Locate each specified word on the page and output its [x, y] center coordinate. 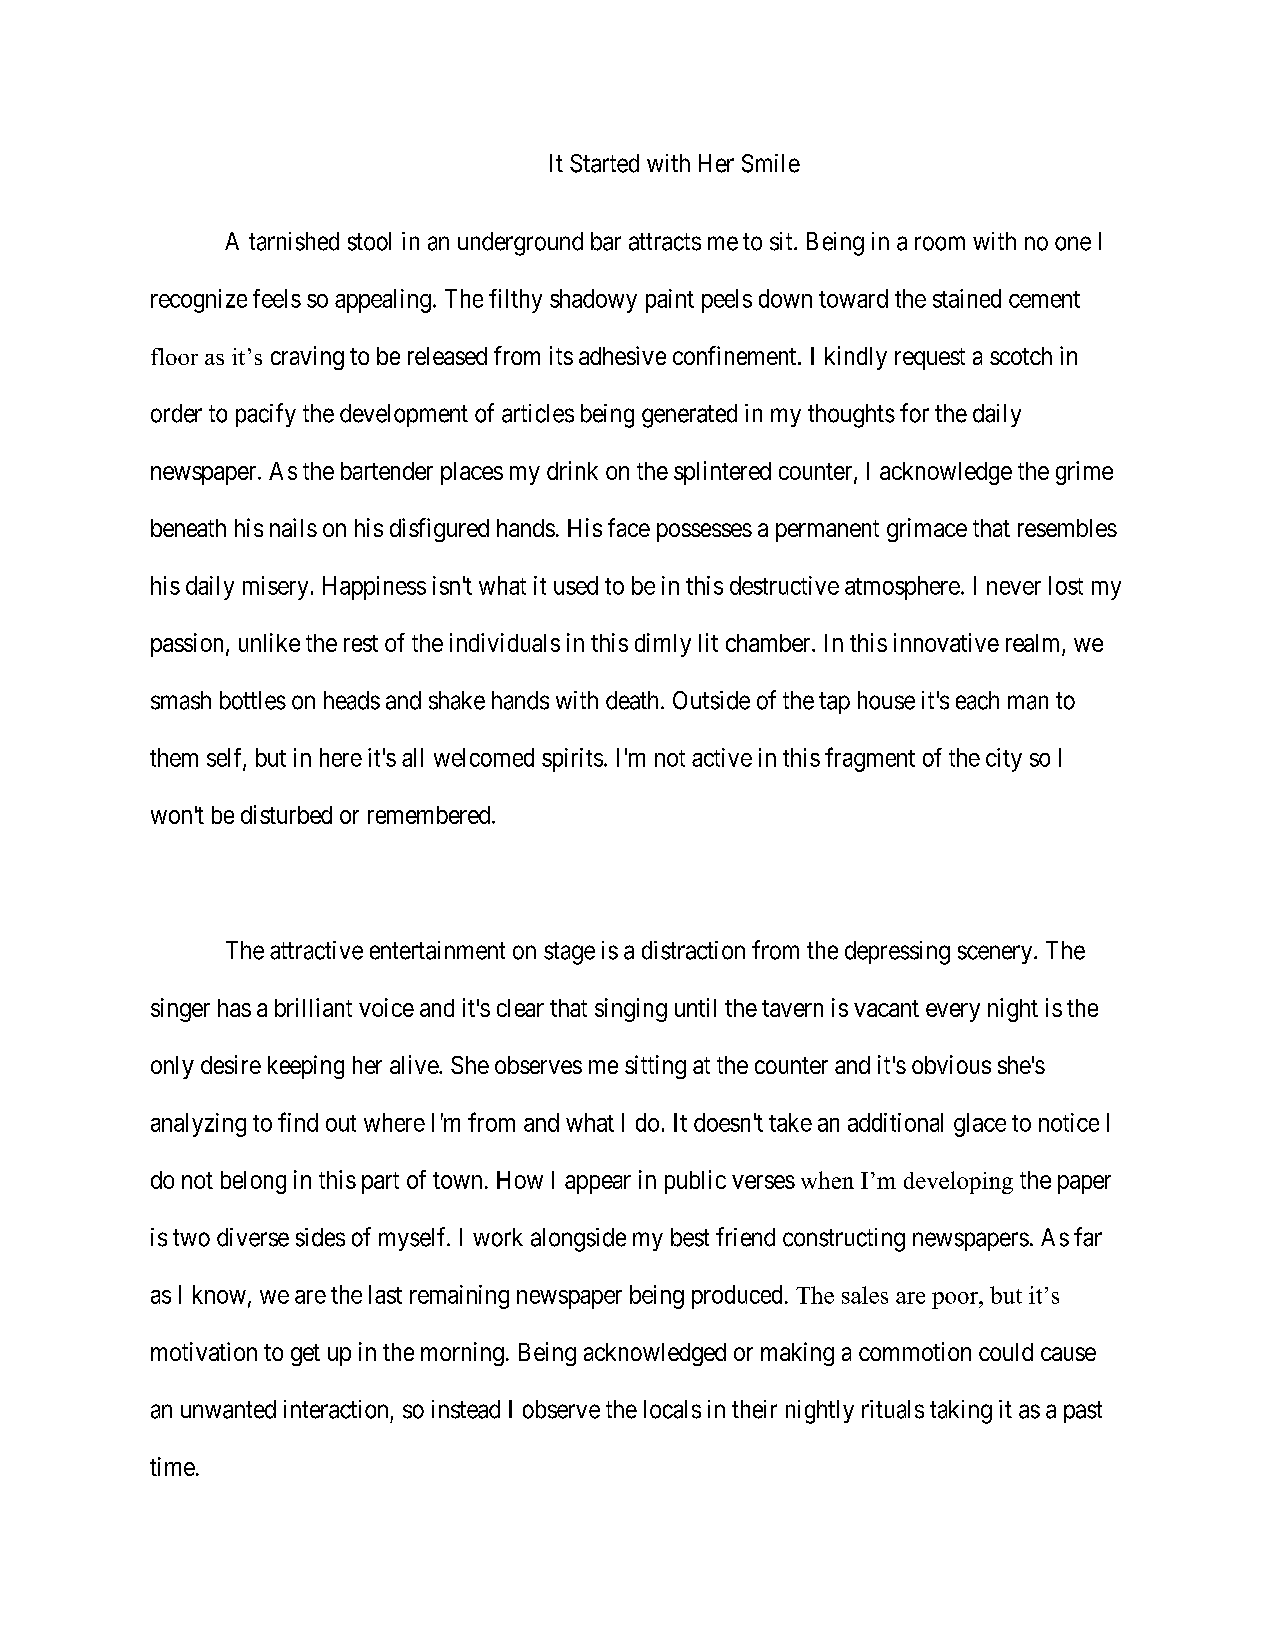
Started [604, 163]
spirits [572, 760]
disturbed [286, 814]
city [1004, 760]
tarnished [294, 241]
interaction [336, 1409]
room [940, 243]
